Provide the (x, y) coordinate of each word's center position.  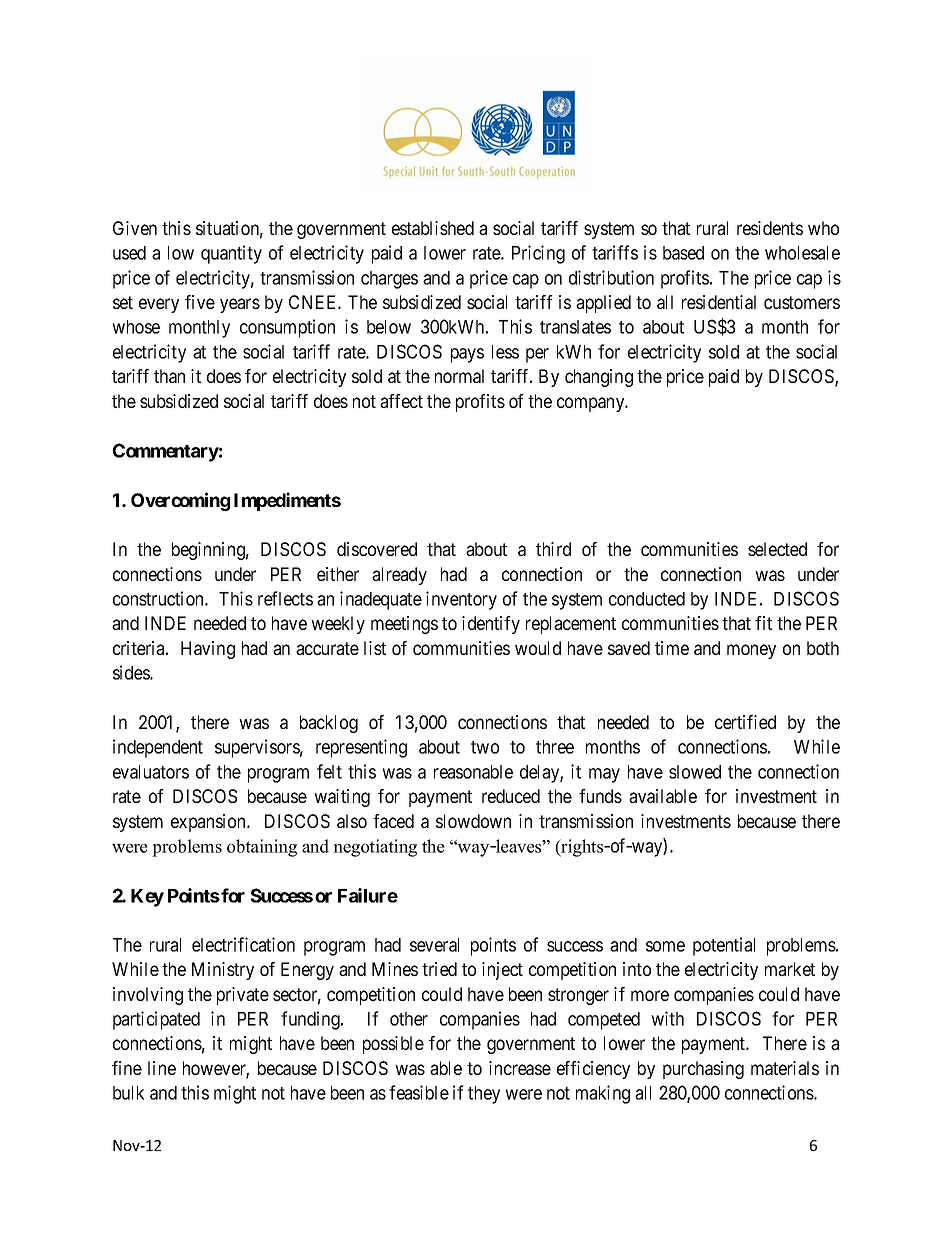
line (162, 1068)
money (751, 651)
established (433, 228)
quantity (231, 254)
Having (208, 650)
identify (491, 625)
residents (770, 228)
